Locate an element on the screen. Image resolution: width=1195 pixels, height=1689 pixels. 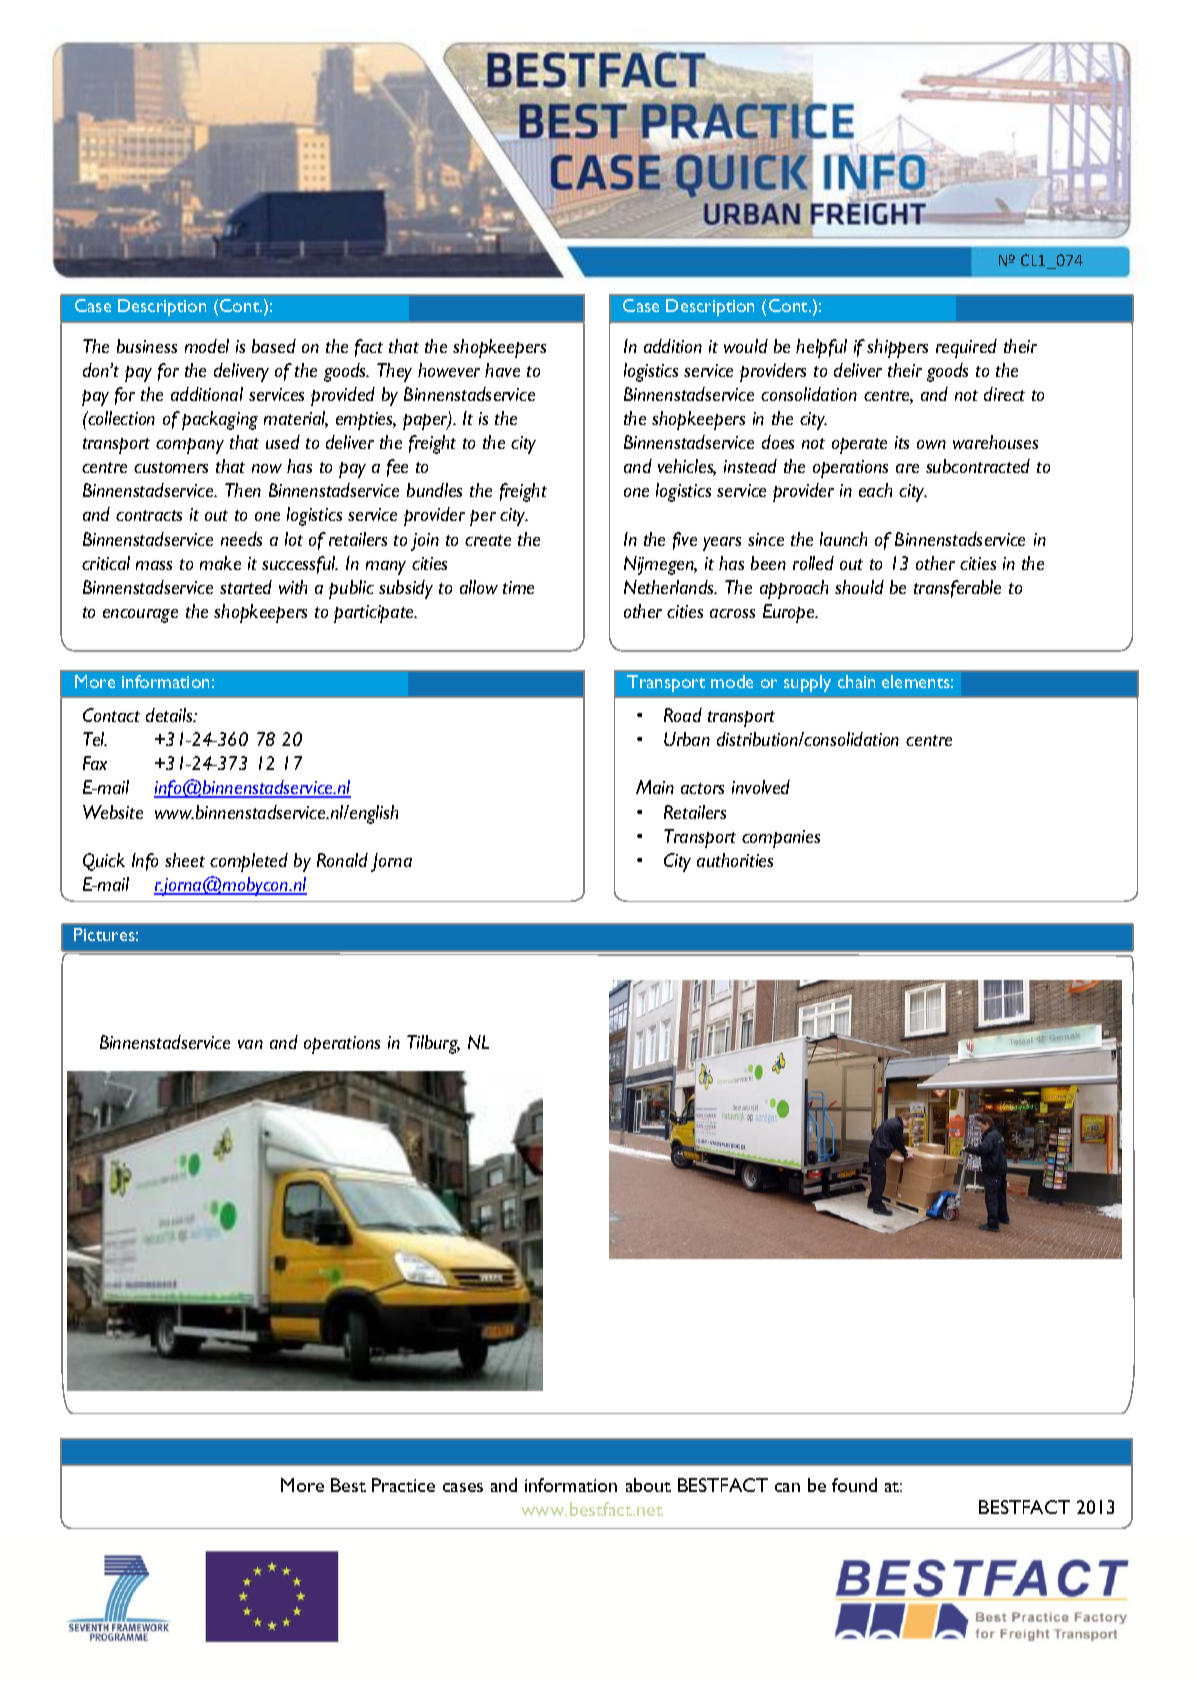
Practice is located at coordinates (403, 1485).
